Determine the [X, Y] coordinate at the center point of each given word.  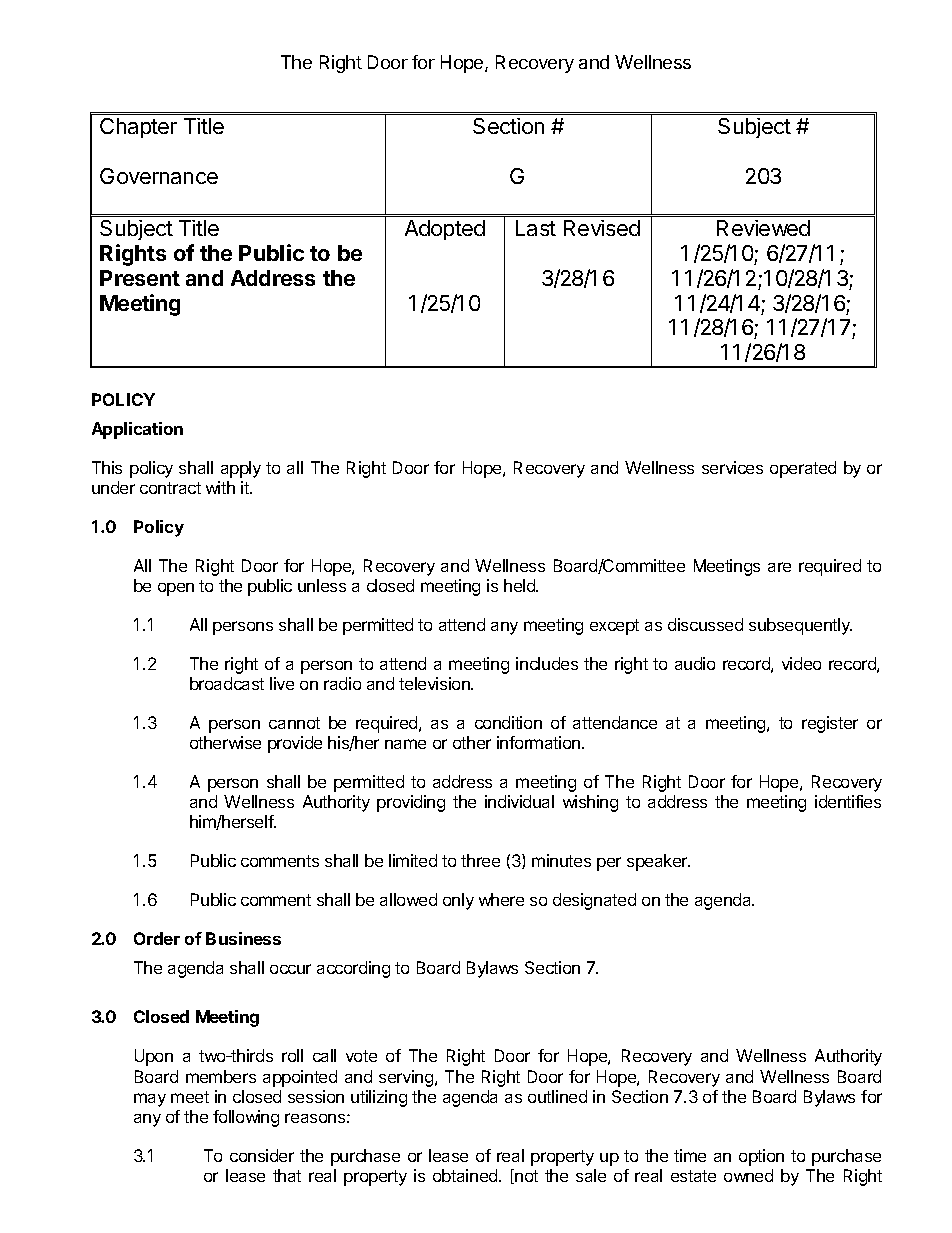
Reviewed [763, 228]
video [801, 663]
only [458, 901]
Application [137, 430]
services [732, 467]
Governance [159, 176]
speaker [658, 862]
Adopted [445, 230]
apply [241, 469]
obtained [466, 1175]
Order [157, 938]
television [435, 683]
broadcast [227, 683]
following [246, 1118]
